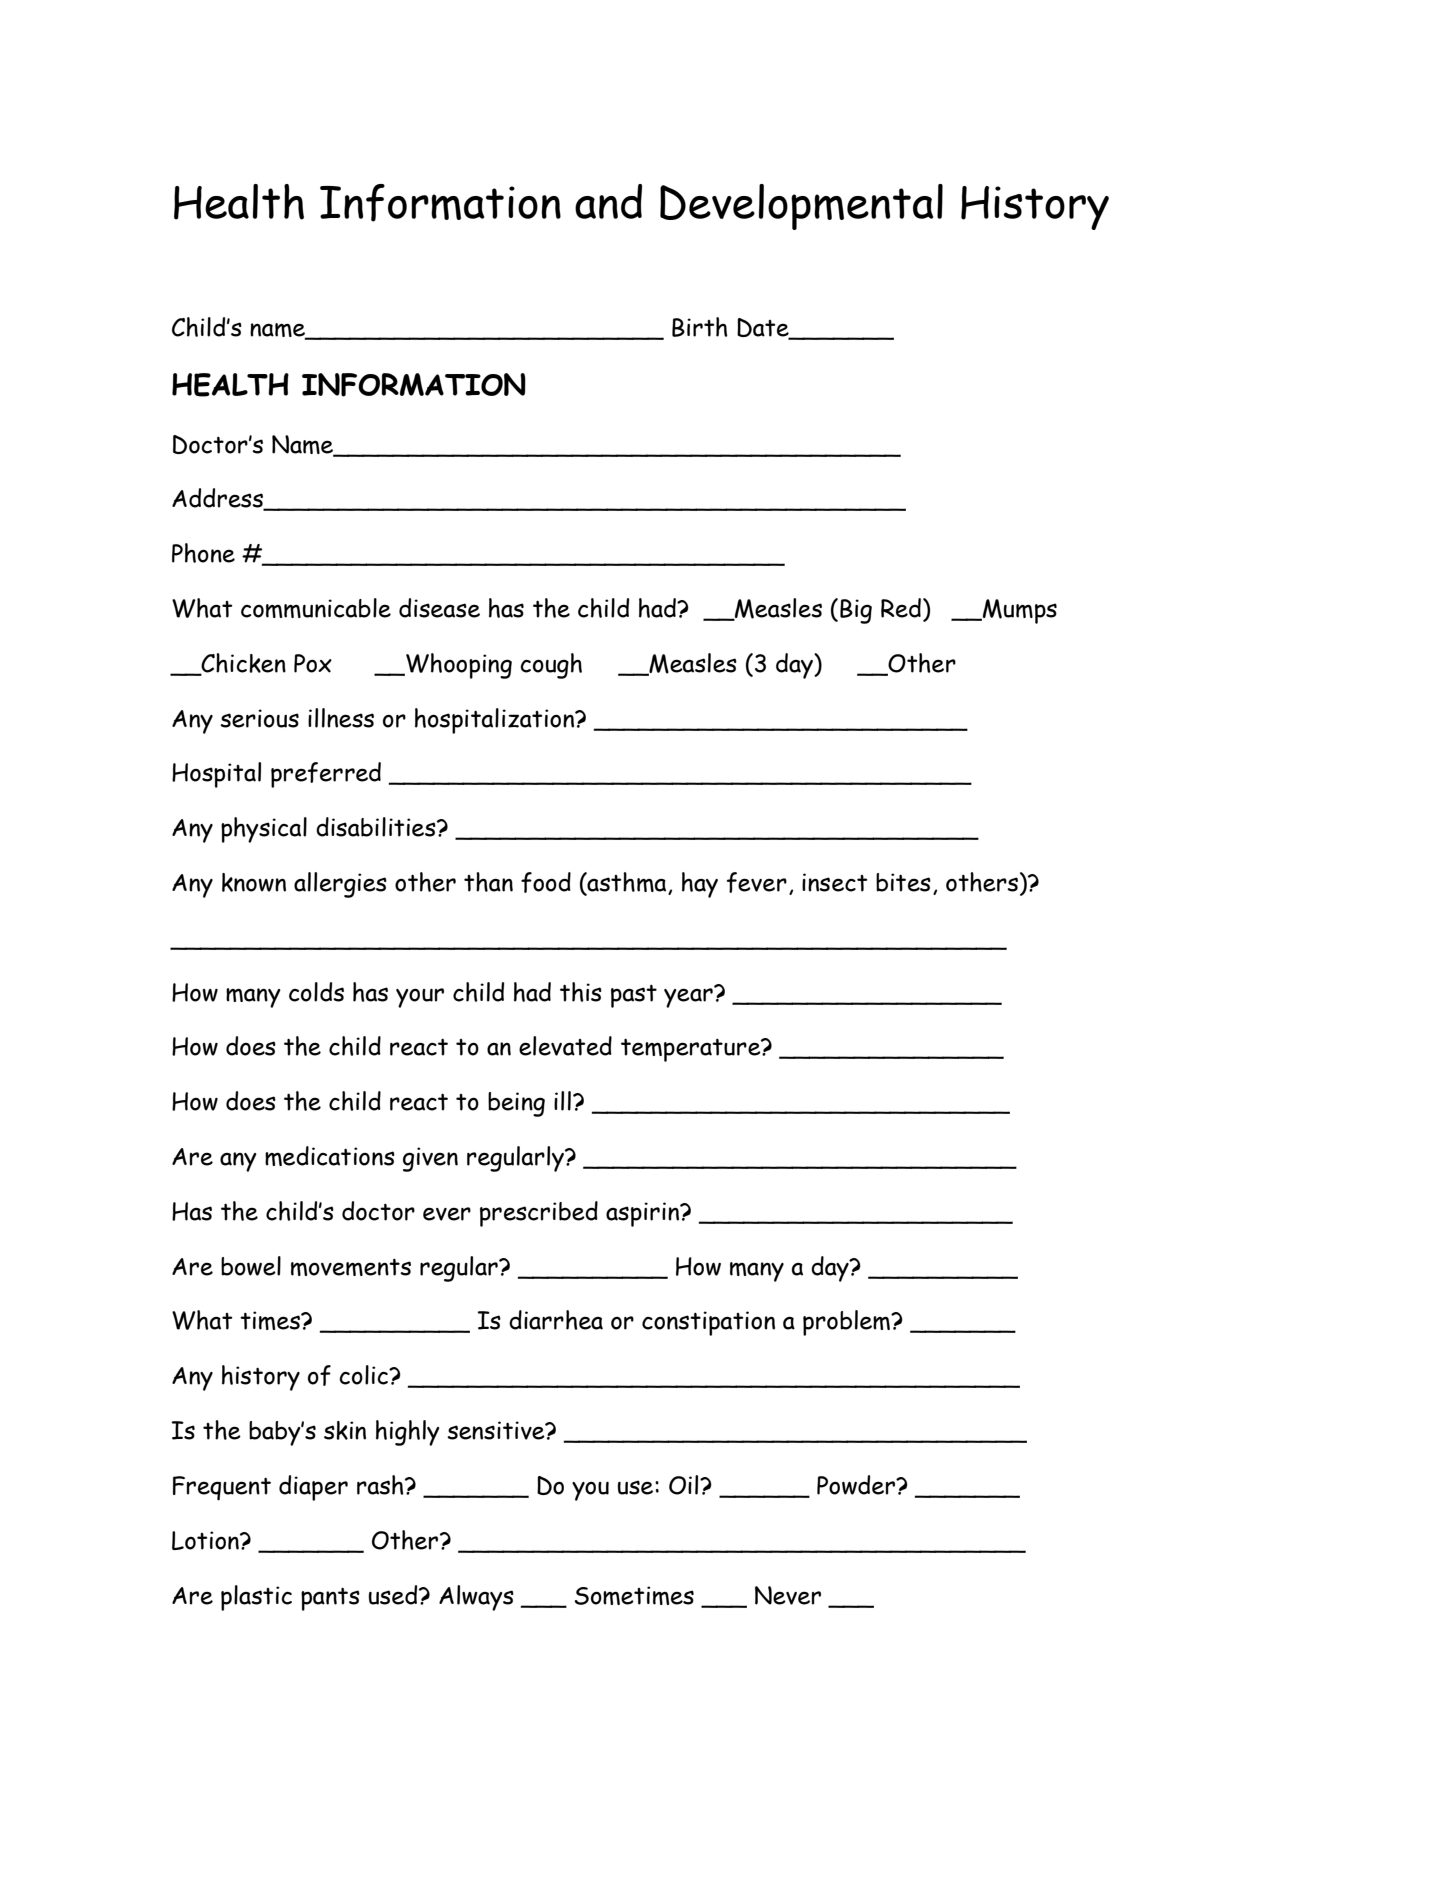 Image resolution: width=1456 pixels, height=1884 pixels. Describe the element at coordinates (801, 207) in the screenshot. I see `Developmental` at that location.
